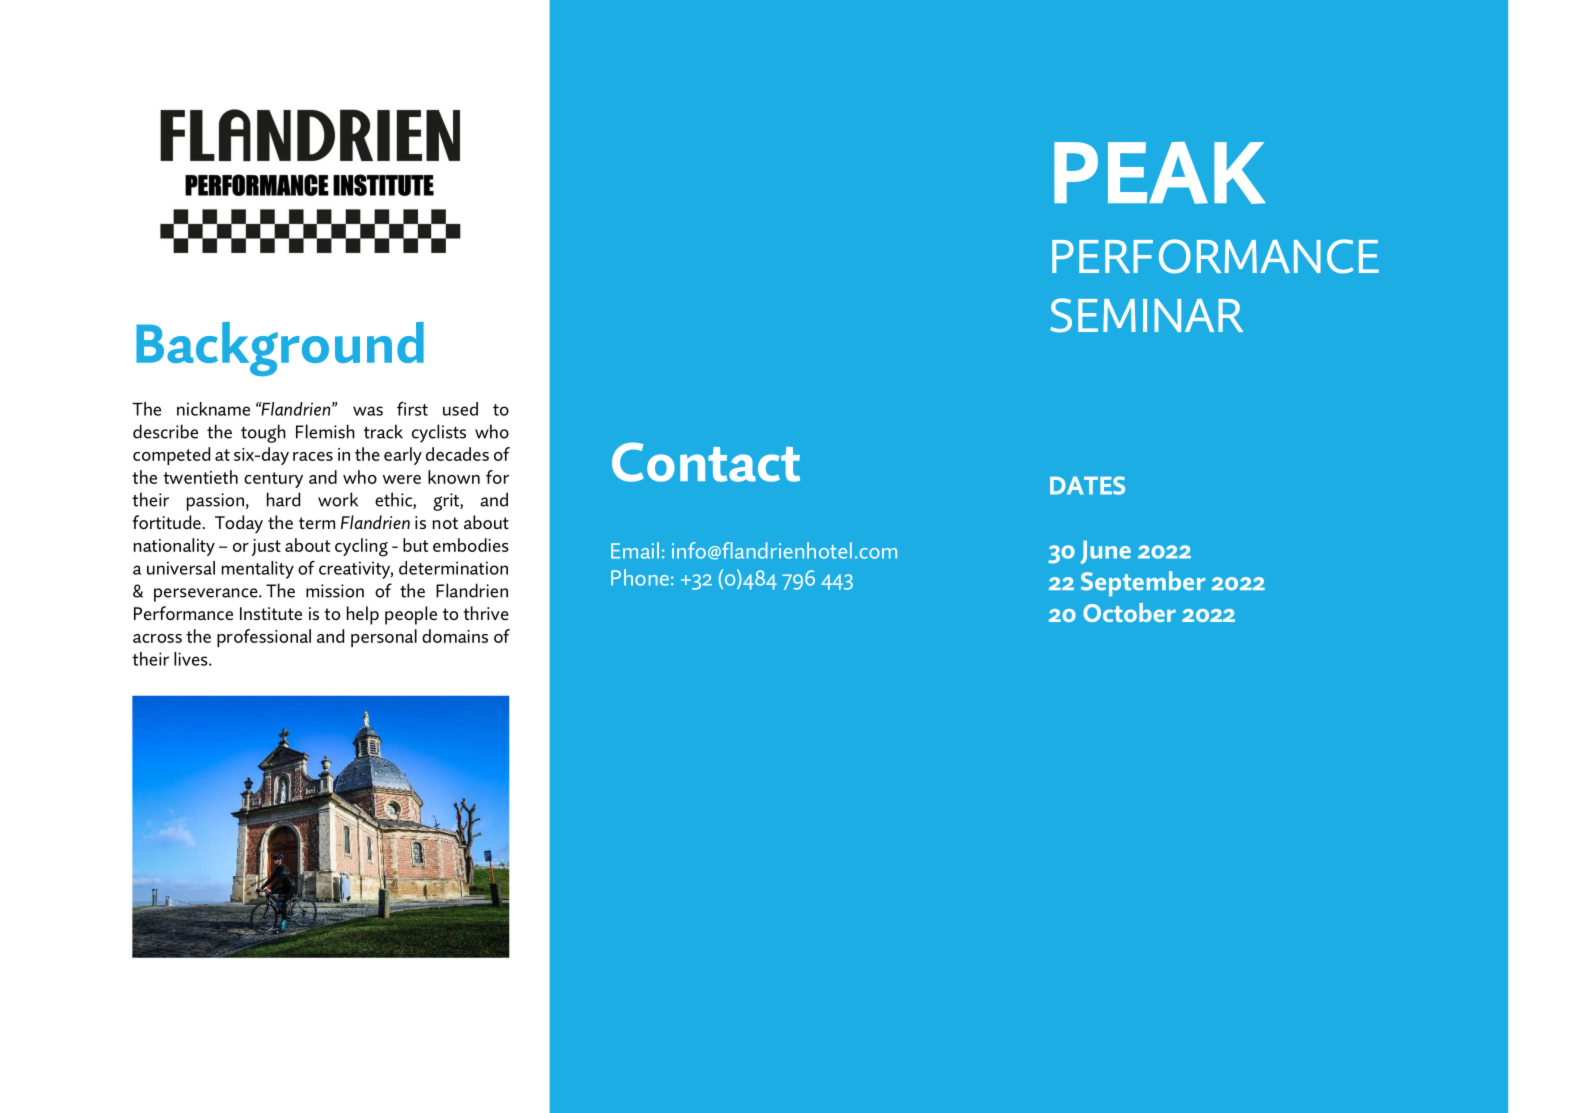  I want to click on Background, so click(280, 349).
